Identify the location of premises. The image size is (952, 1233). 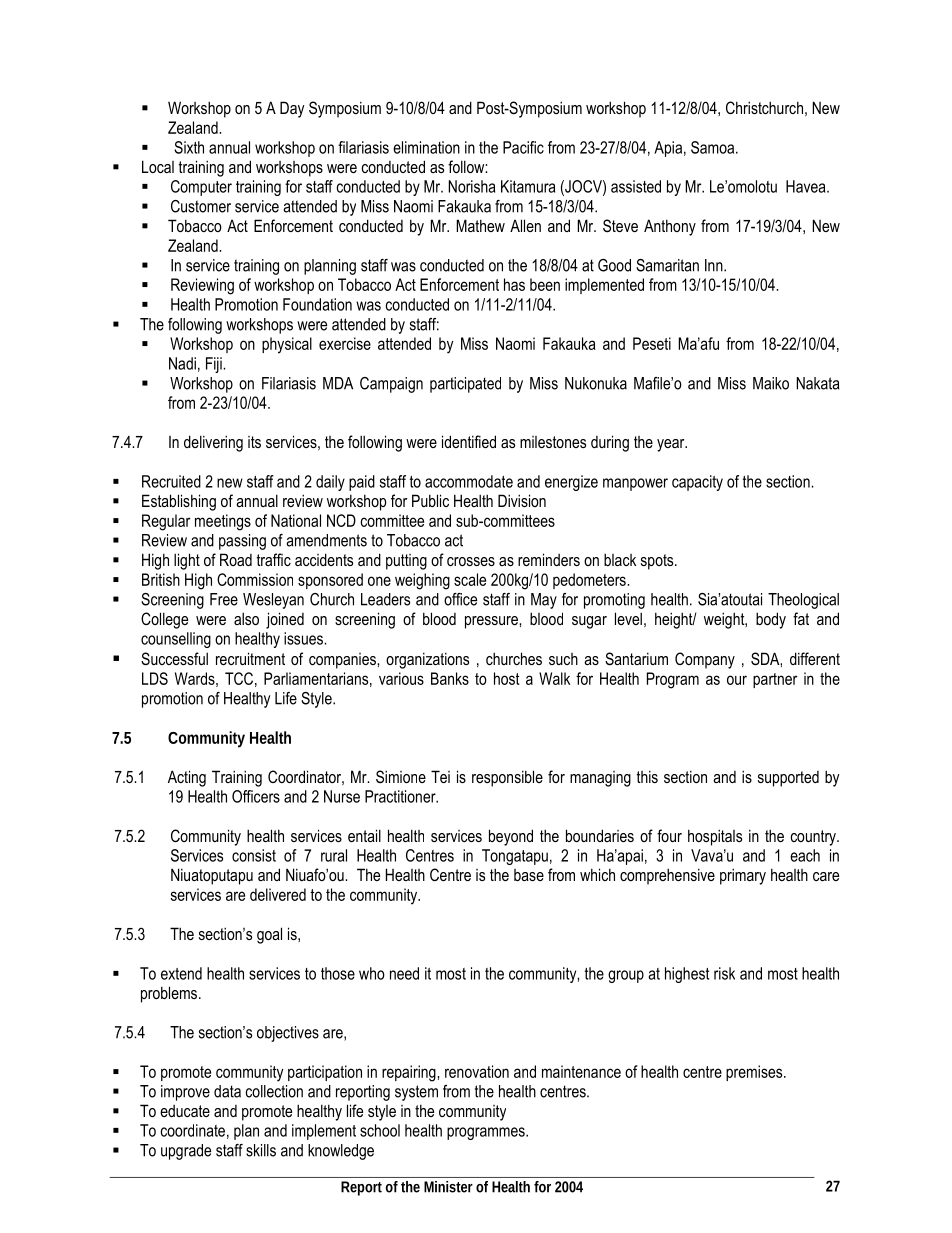
(755, 1073).
